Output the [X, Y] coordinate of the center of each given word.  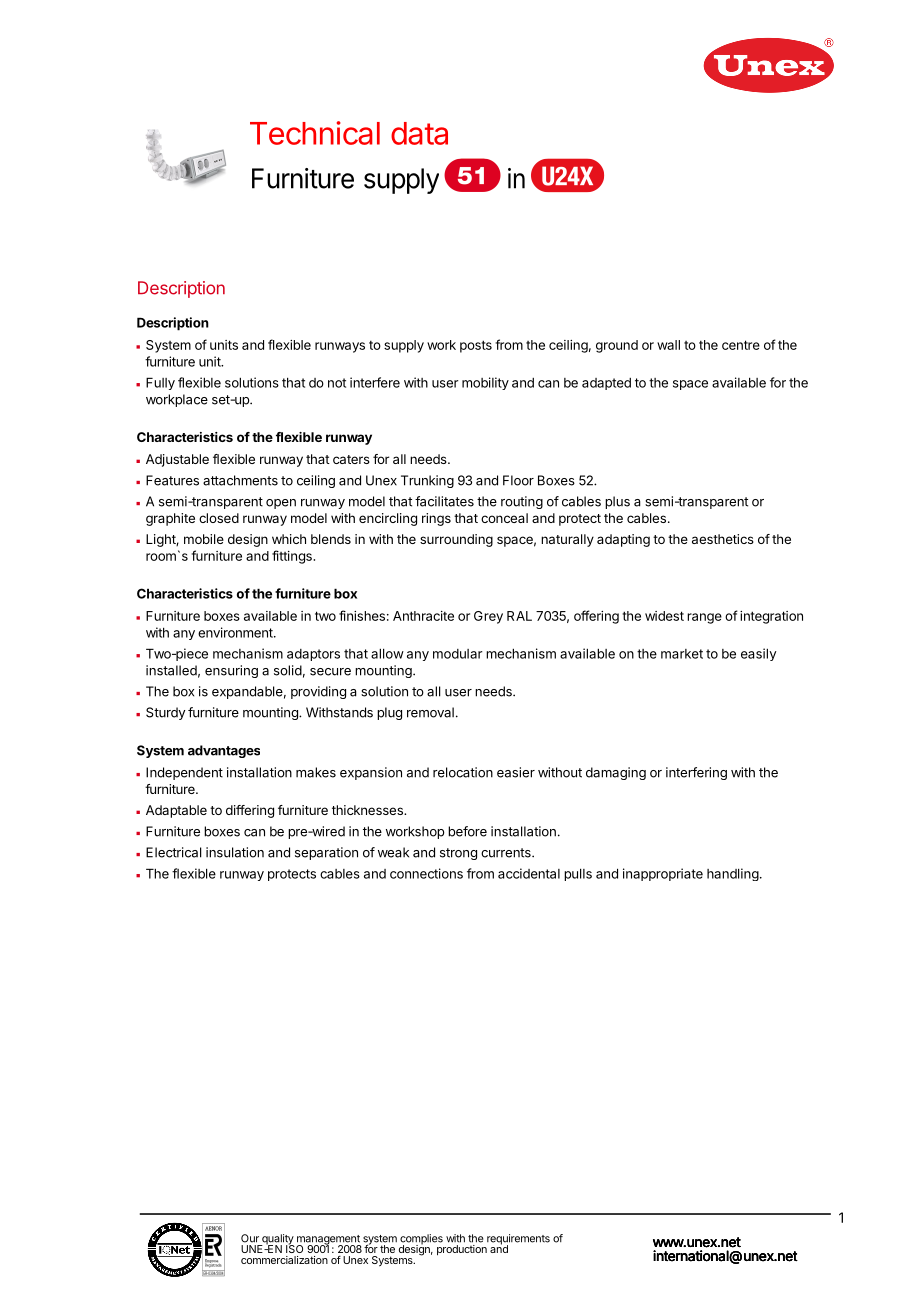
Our [250, 1238]
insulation [235, 852]
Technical [315, 133]
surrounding [456, 540]
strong [458, 854]
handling [733, 874]
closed [219, 518]
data [419, 133]
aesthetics [723, 539]
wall [668, 345]
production [462, 1250]
